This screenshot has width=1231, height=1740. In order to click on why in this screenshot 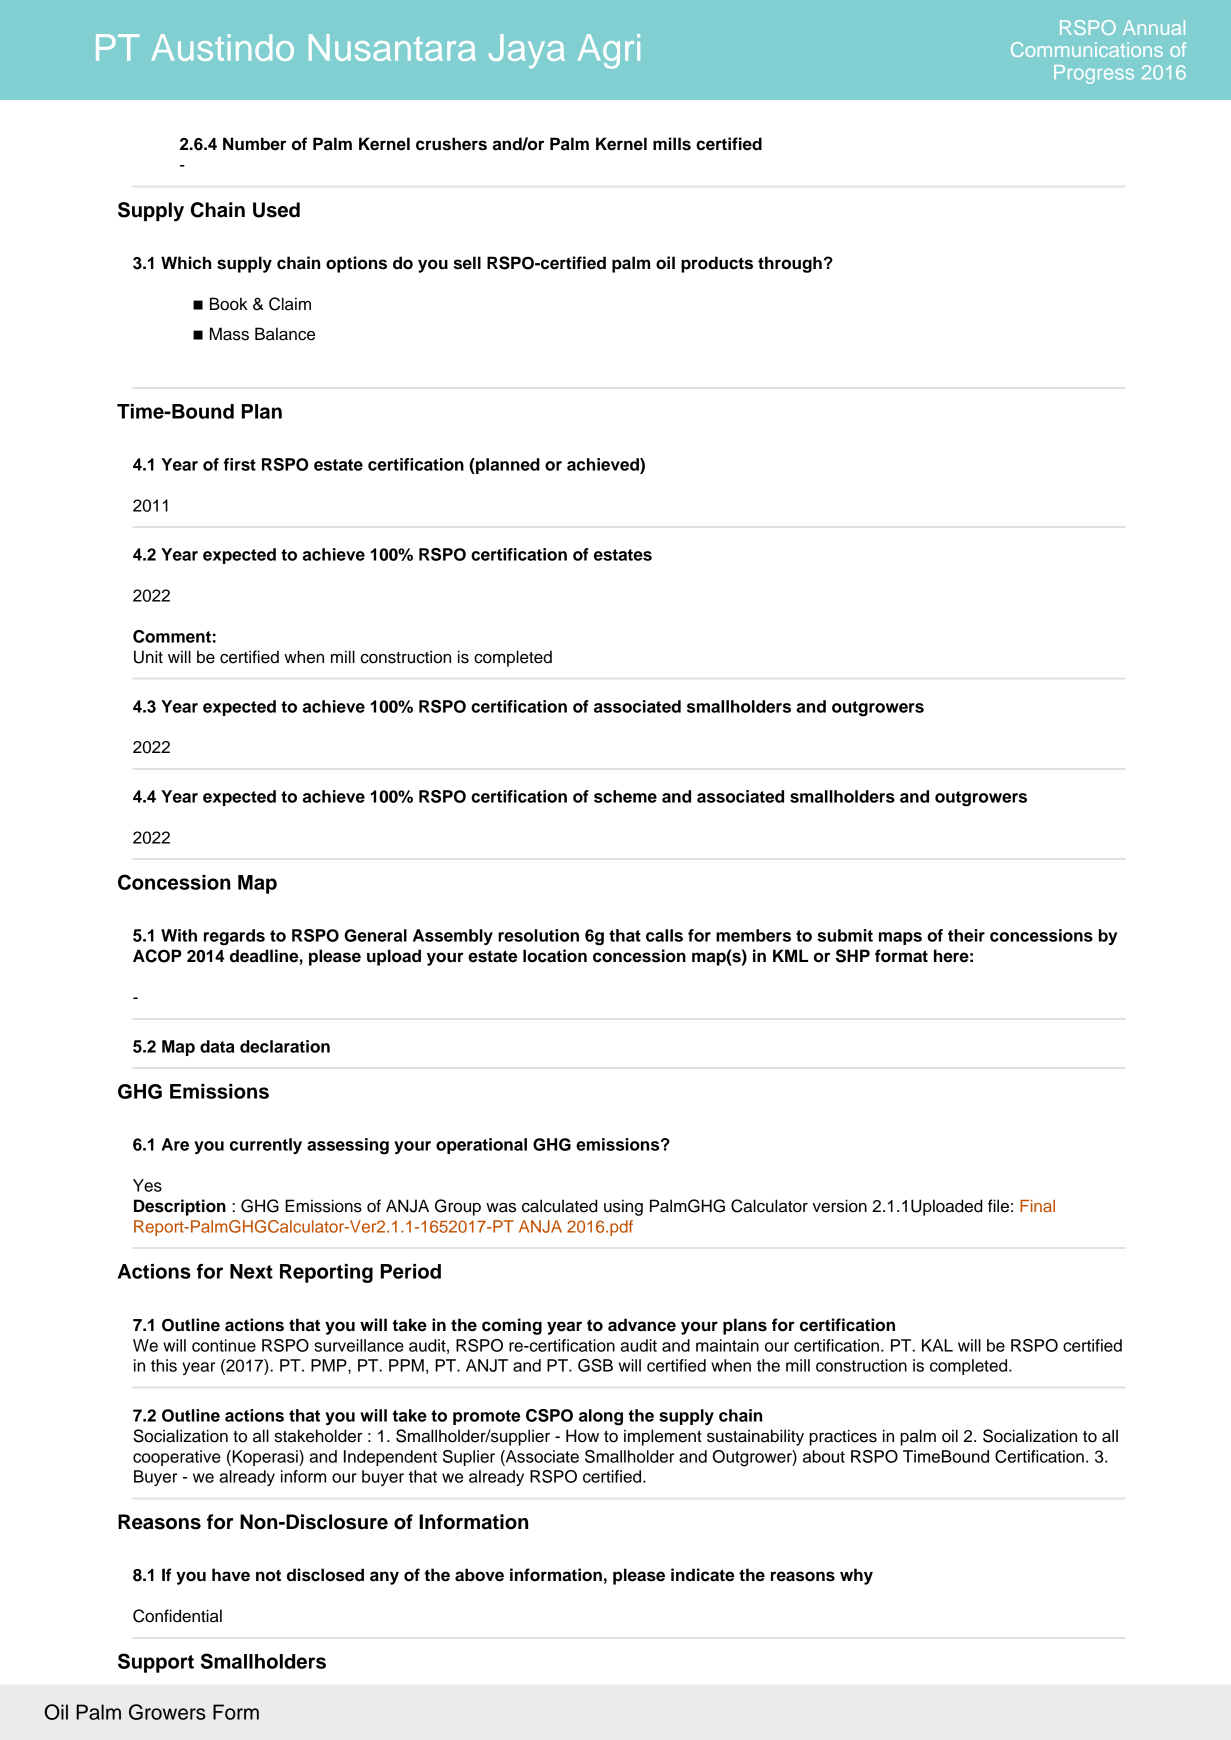, I will do `click(856, 1576)`.
